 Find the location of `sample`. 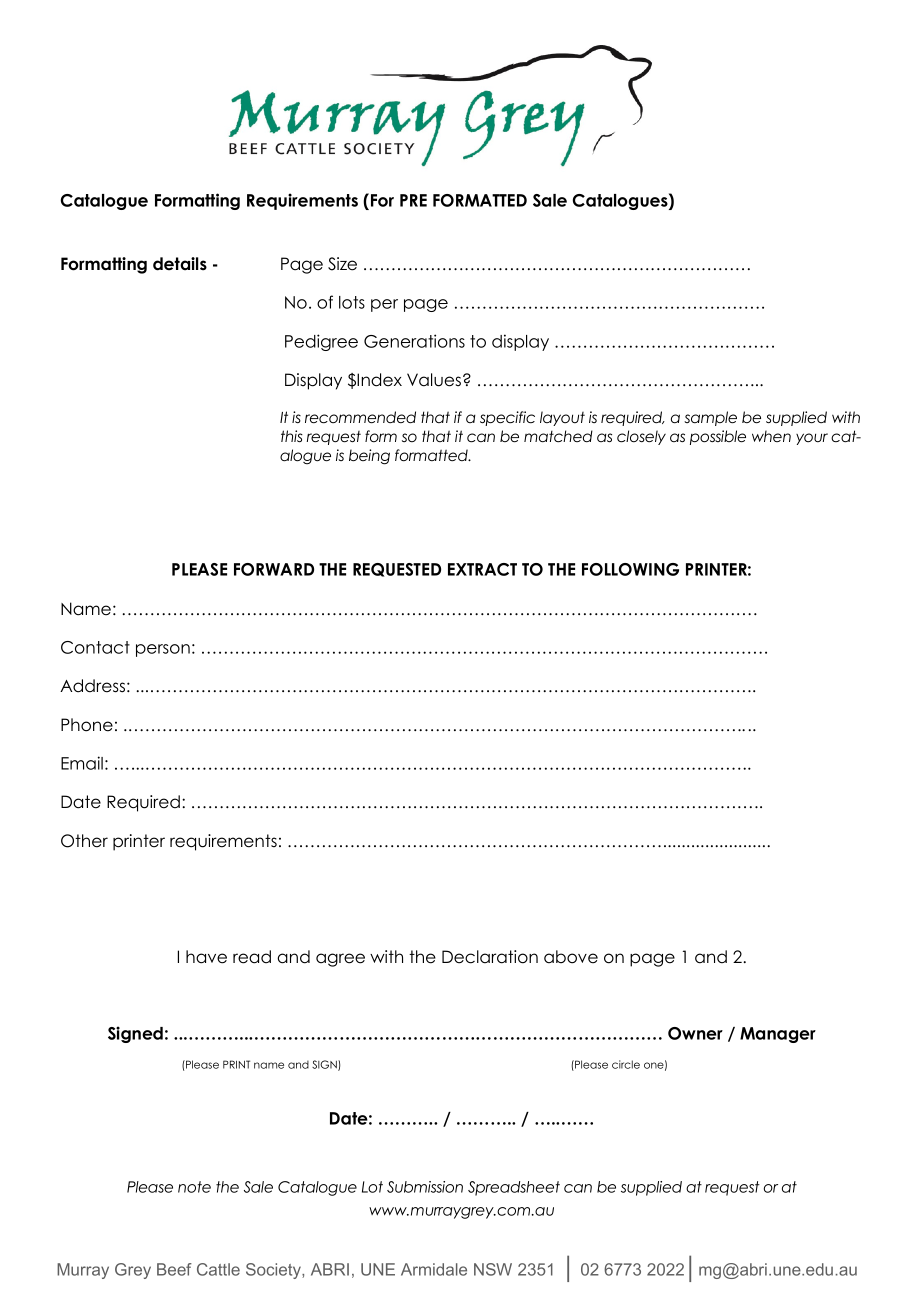

sample is located at coordinates (710, 418).
